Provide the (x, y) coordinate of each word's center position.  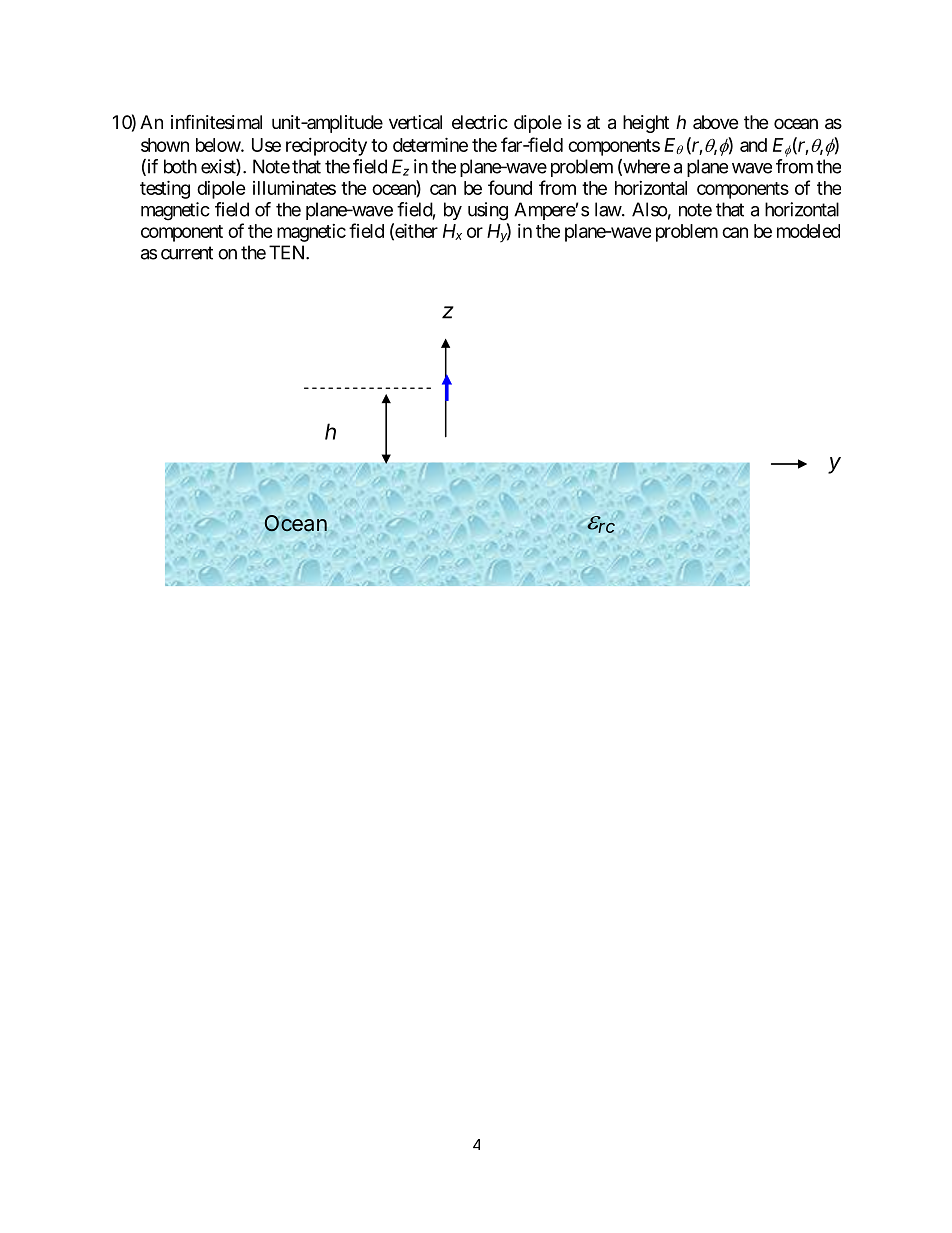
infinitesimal (216, 121)
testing (165, 189)
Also (650, 209)
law (608, 209)
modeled (808, 231)
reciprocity (326, 147)
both (180, 166)
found (510, 187)
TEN (288, 252)
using (488, 211)
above (715, 122)
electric (480, 122)
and (753, 145)
